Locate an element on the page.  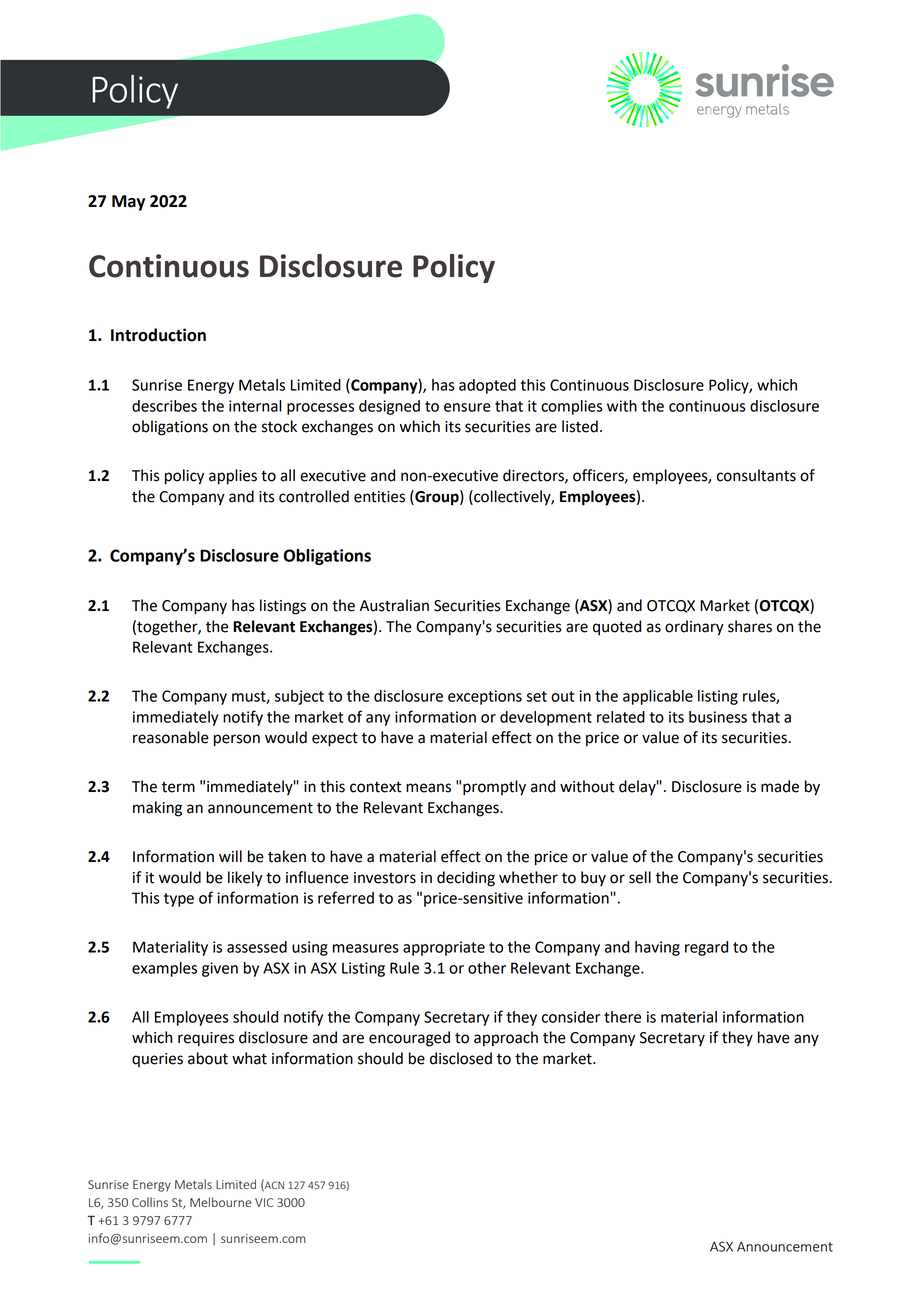
there is located at coordinates (622, 1017).
